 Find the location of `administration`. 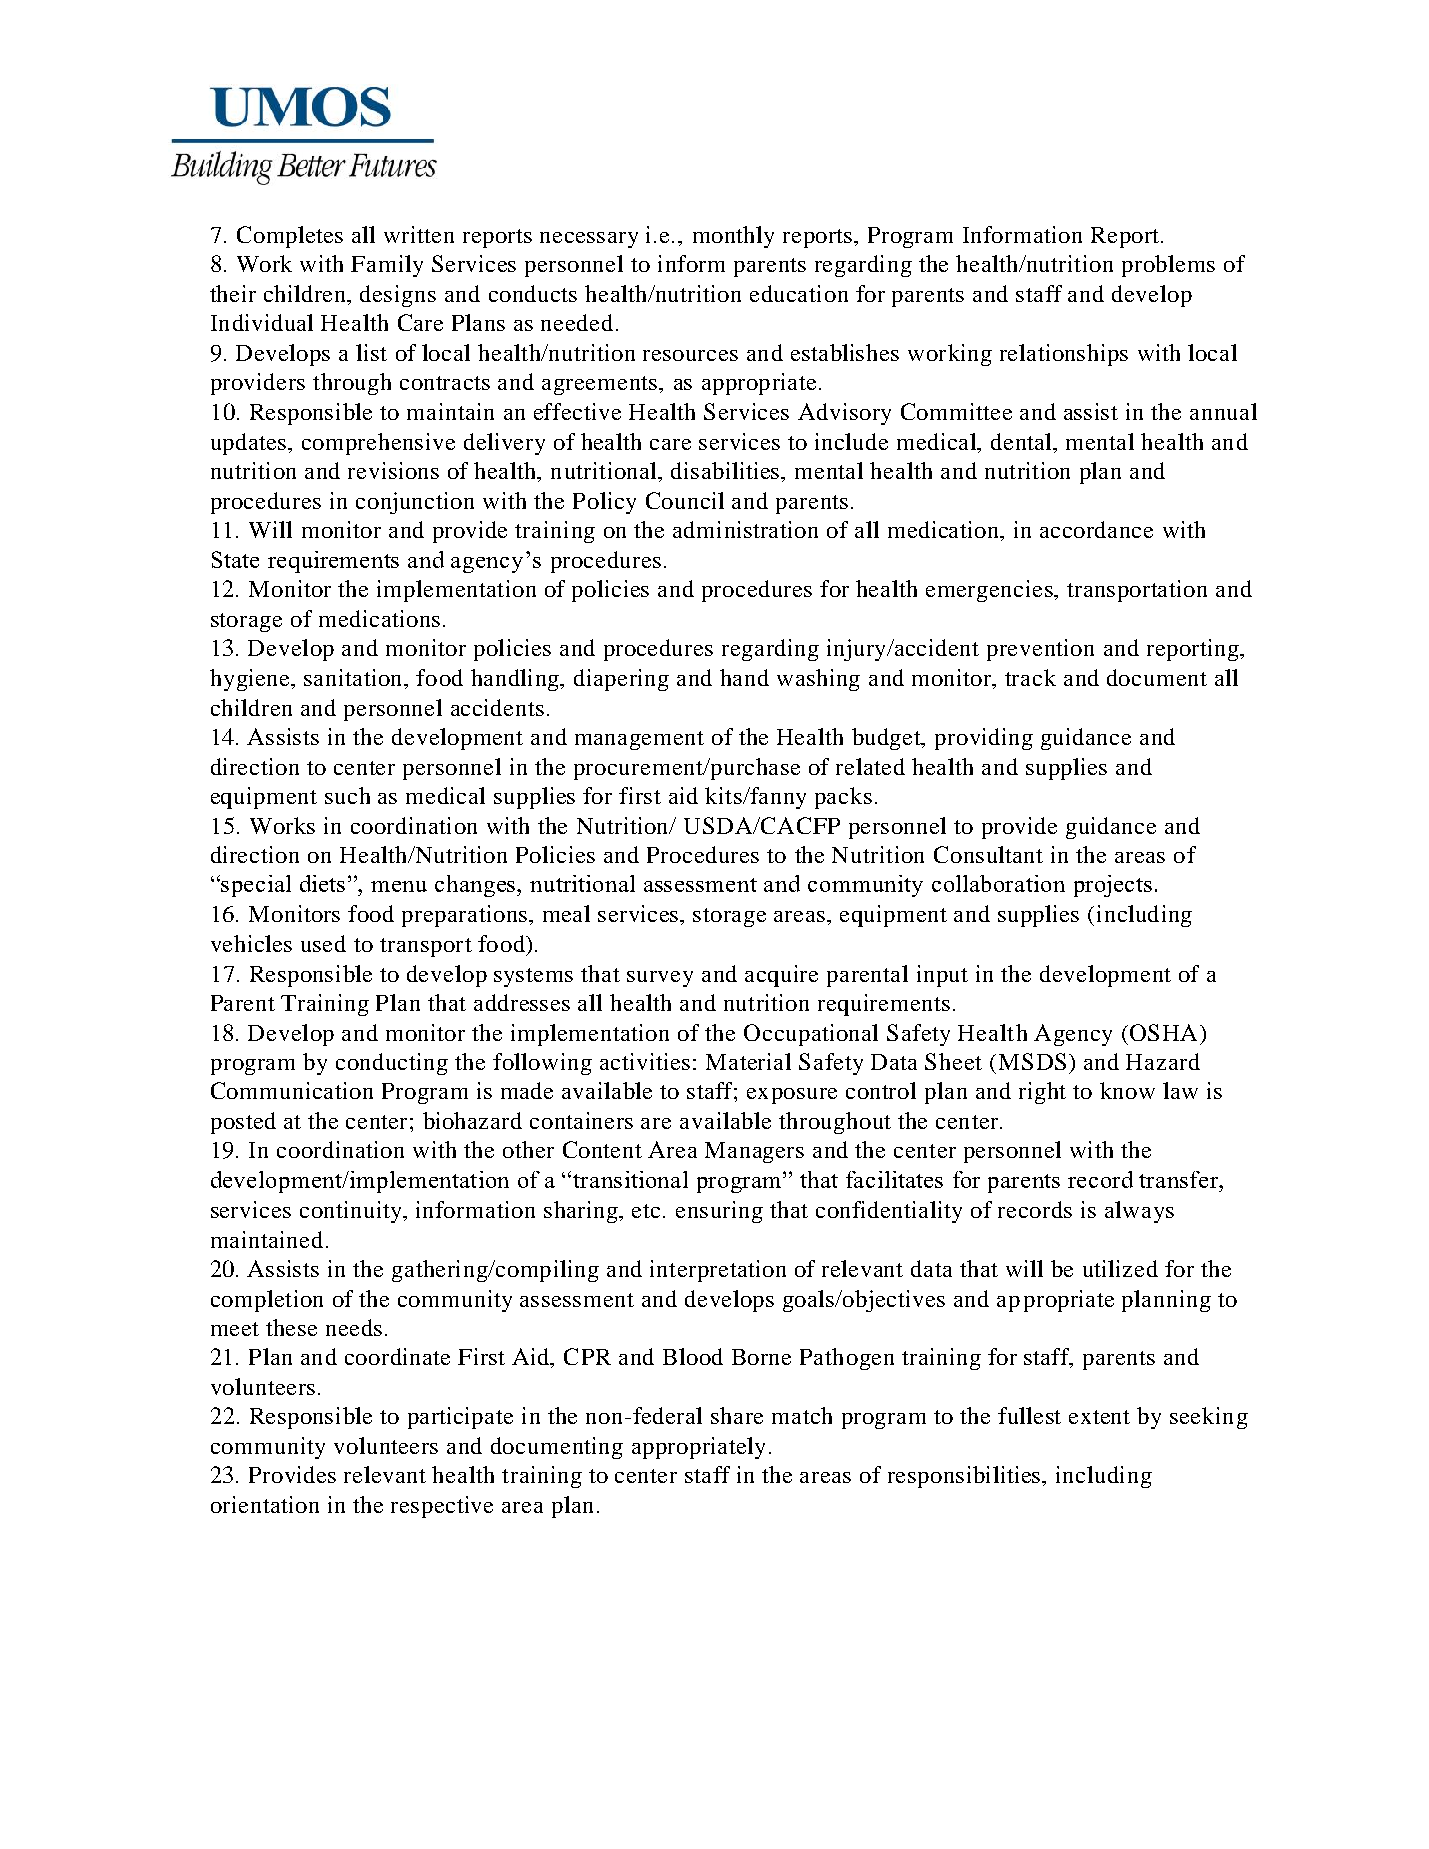

administration is located at coordinates (745, 529).
